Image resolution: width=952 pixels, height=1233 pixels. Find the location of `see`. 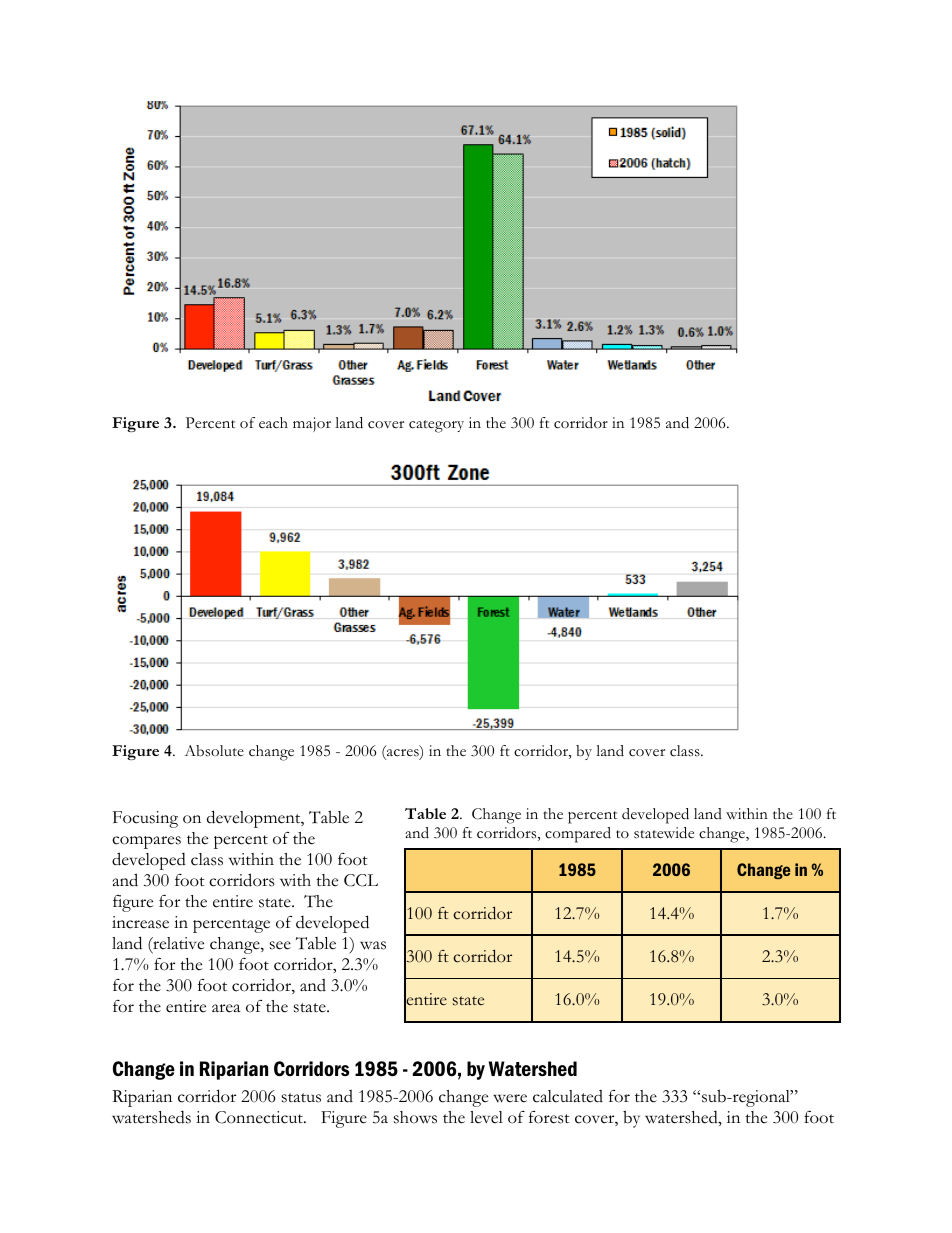

see is located at coordinates (280, 945).
